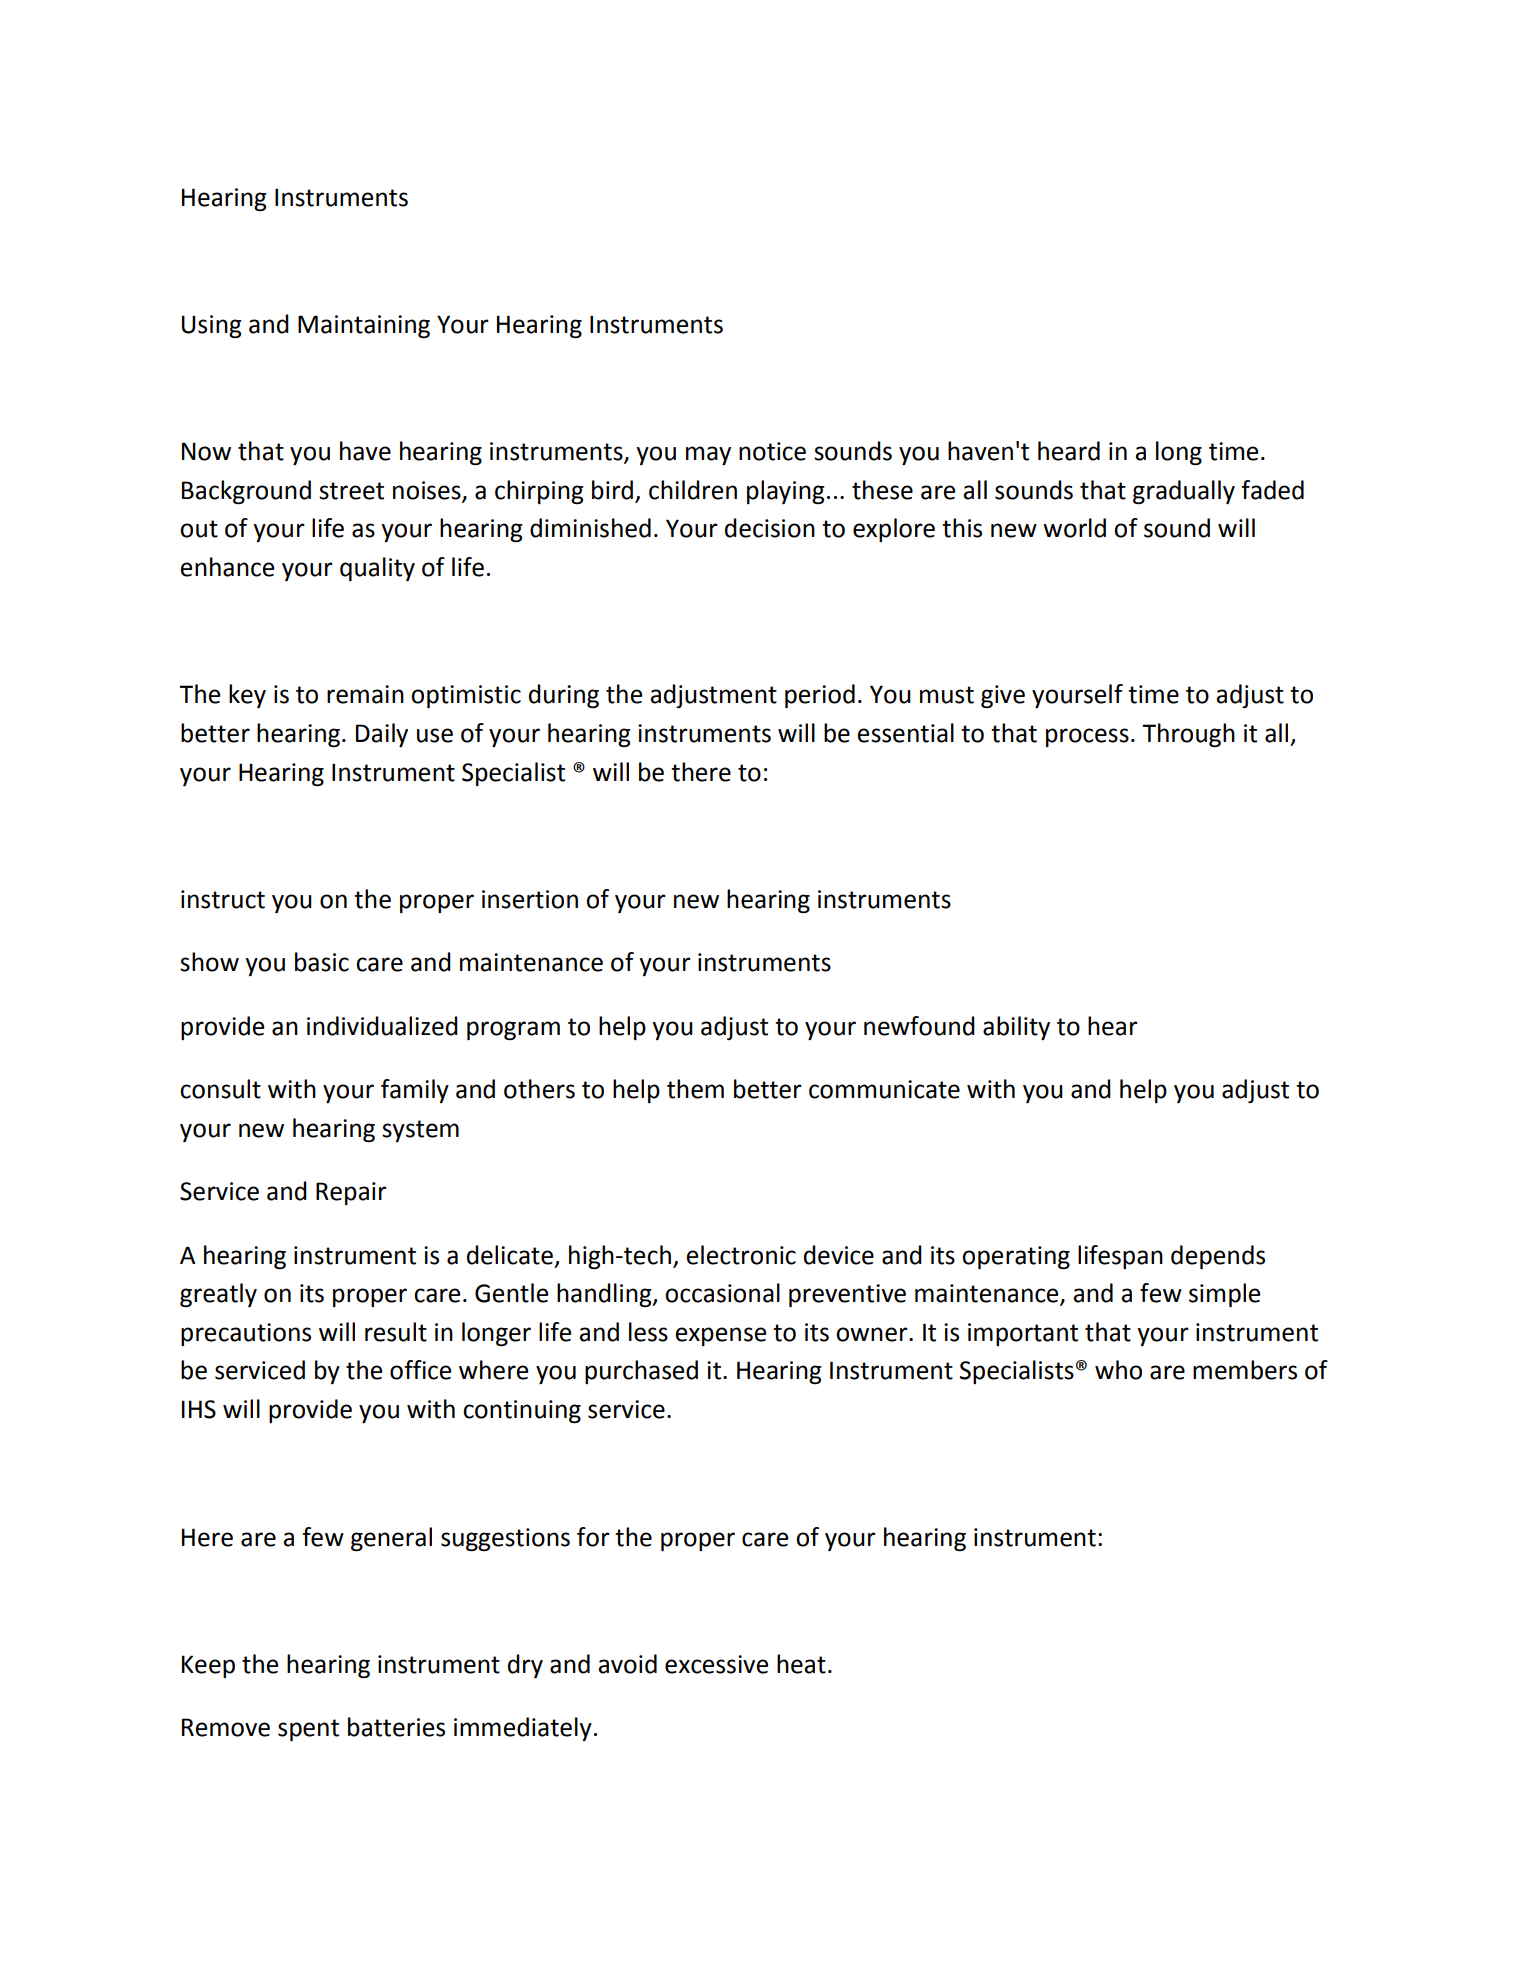 This screenshot has height=1979, width=1529. I want to click on depends, so click(1218, 1257).
